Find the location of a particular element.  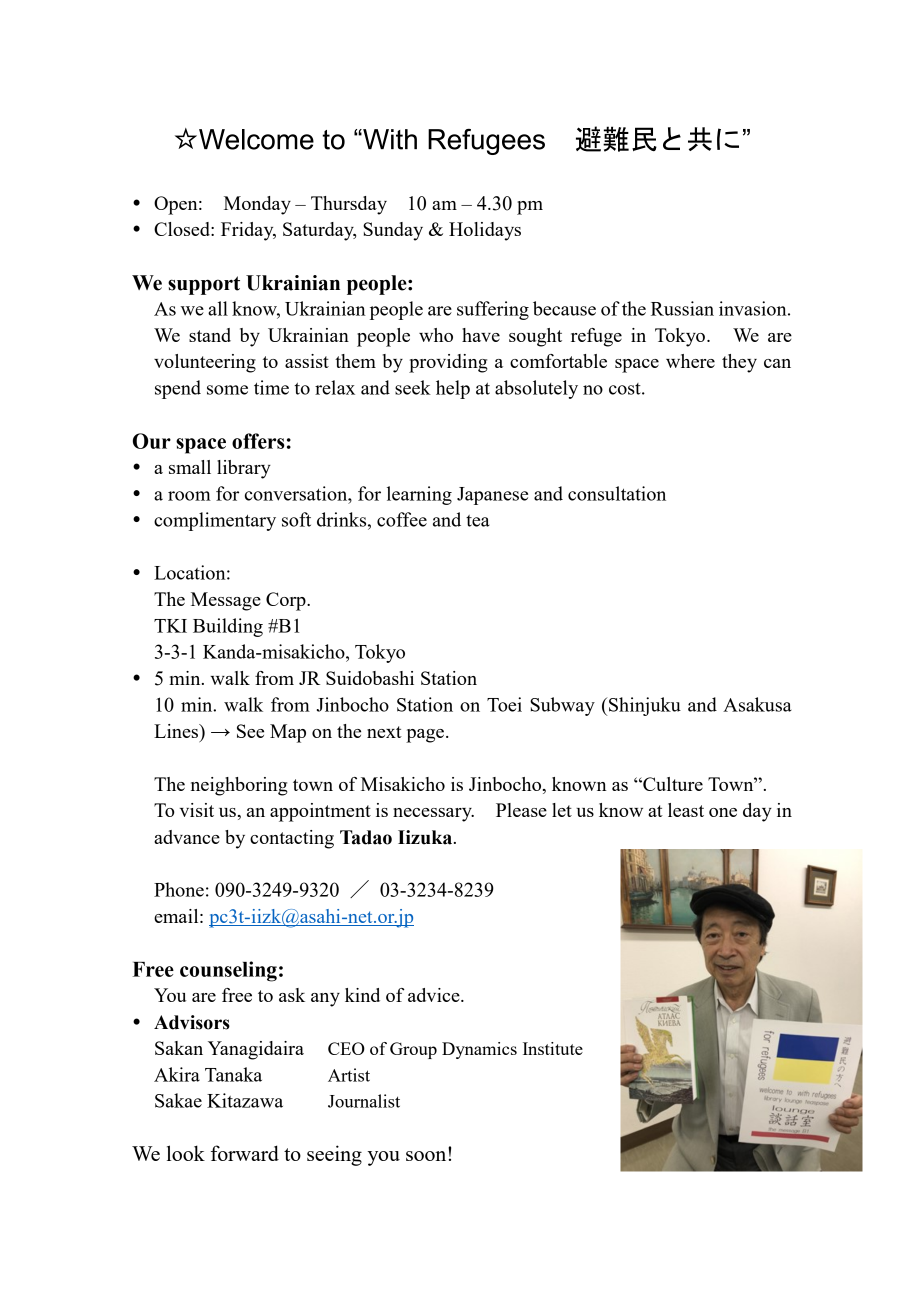

Holidays is located at coordinates (485, 231).
